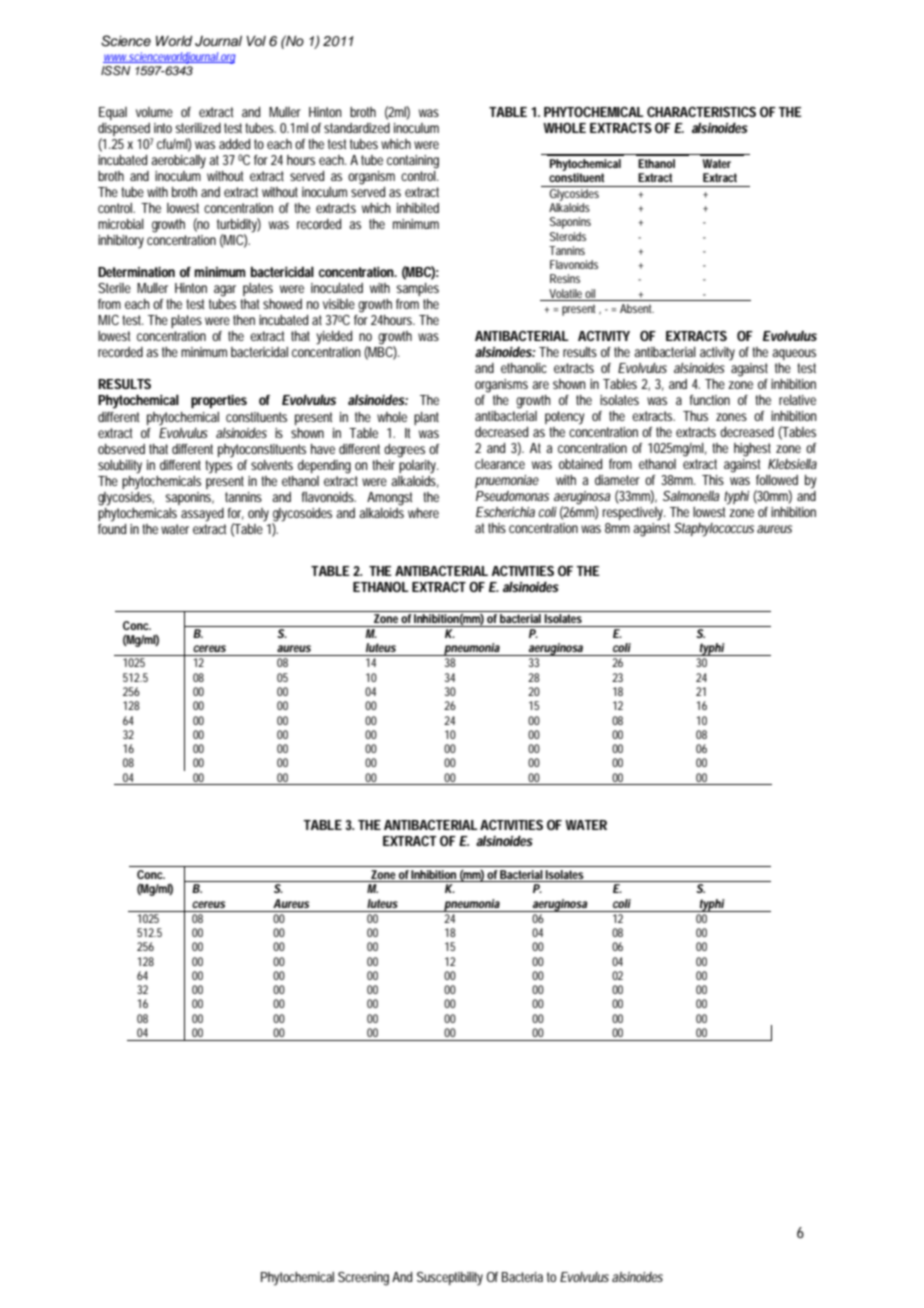  What do you see at coordinates (202, 515) in the page?
I see `assayed` at bounding box center [202, 515].
